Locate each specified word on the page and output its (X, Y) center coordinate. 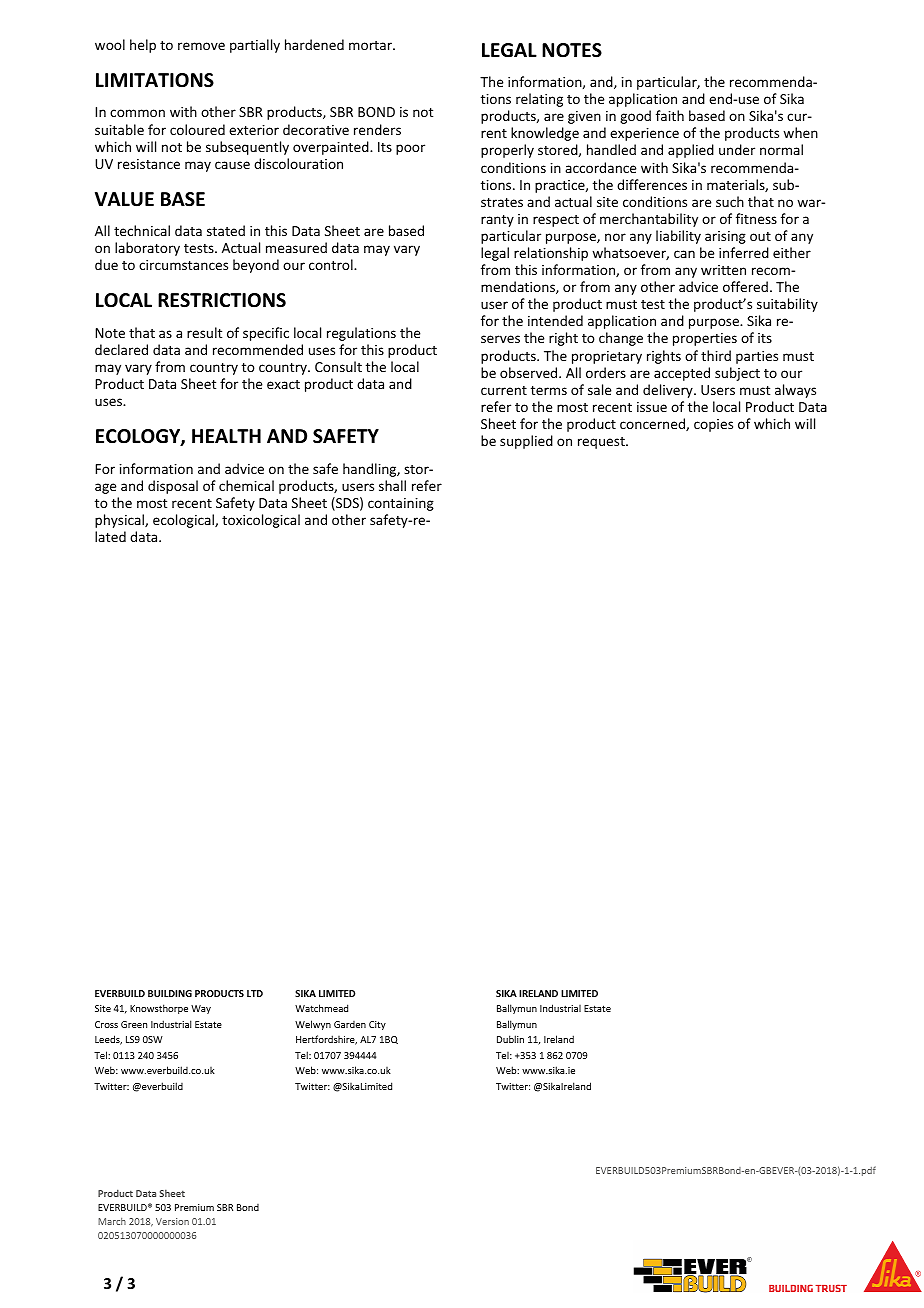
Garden (350, 1024)
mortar (371, 45)
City (377, 1025)
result (204, 332)
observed (530, 372)
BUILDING (170, 993)
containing (401, 504)
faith (670, 115)
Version (172, 1221)
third (716, 355)
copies (713, 425)
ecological (184, 521)
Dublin (510, 1039)
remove (201, 46)
